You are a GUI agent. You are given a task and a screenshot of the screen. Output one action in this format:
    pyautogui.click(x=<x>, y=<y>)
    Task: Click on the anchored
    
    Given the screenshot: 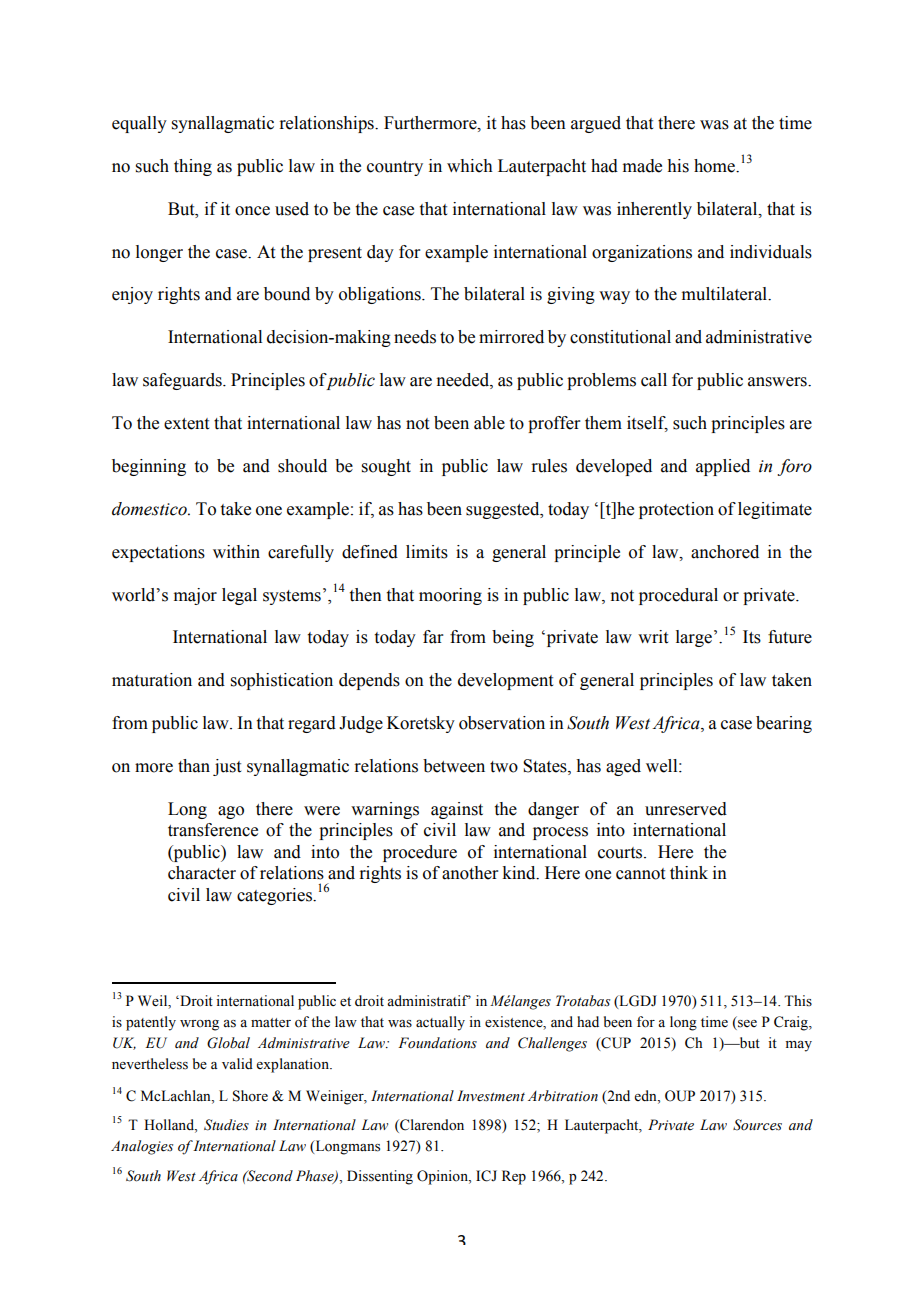 What is the action you would take?
    pyautogui.click(x=725, y=552)
